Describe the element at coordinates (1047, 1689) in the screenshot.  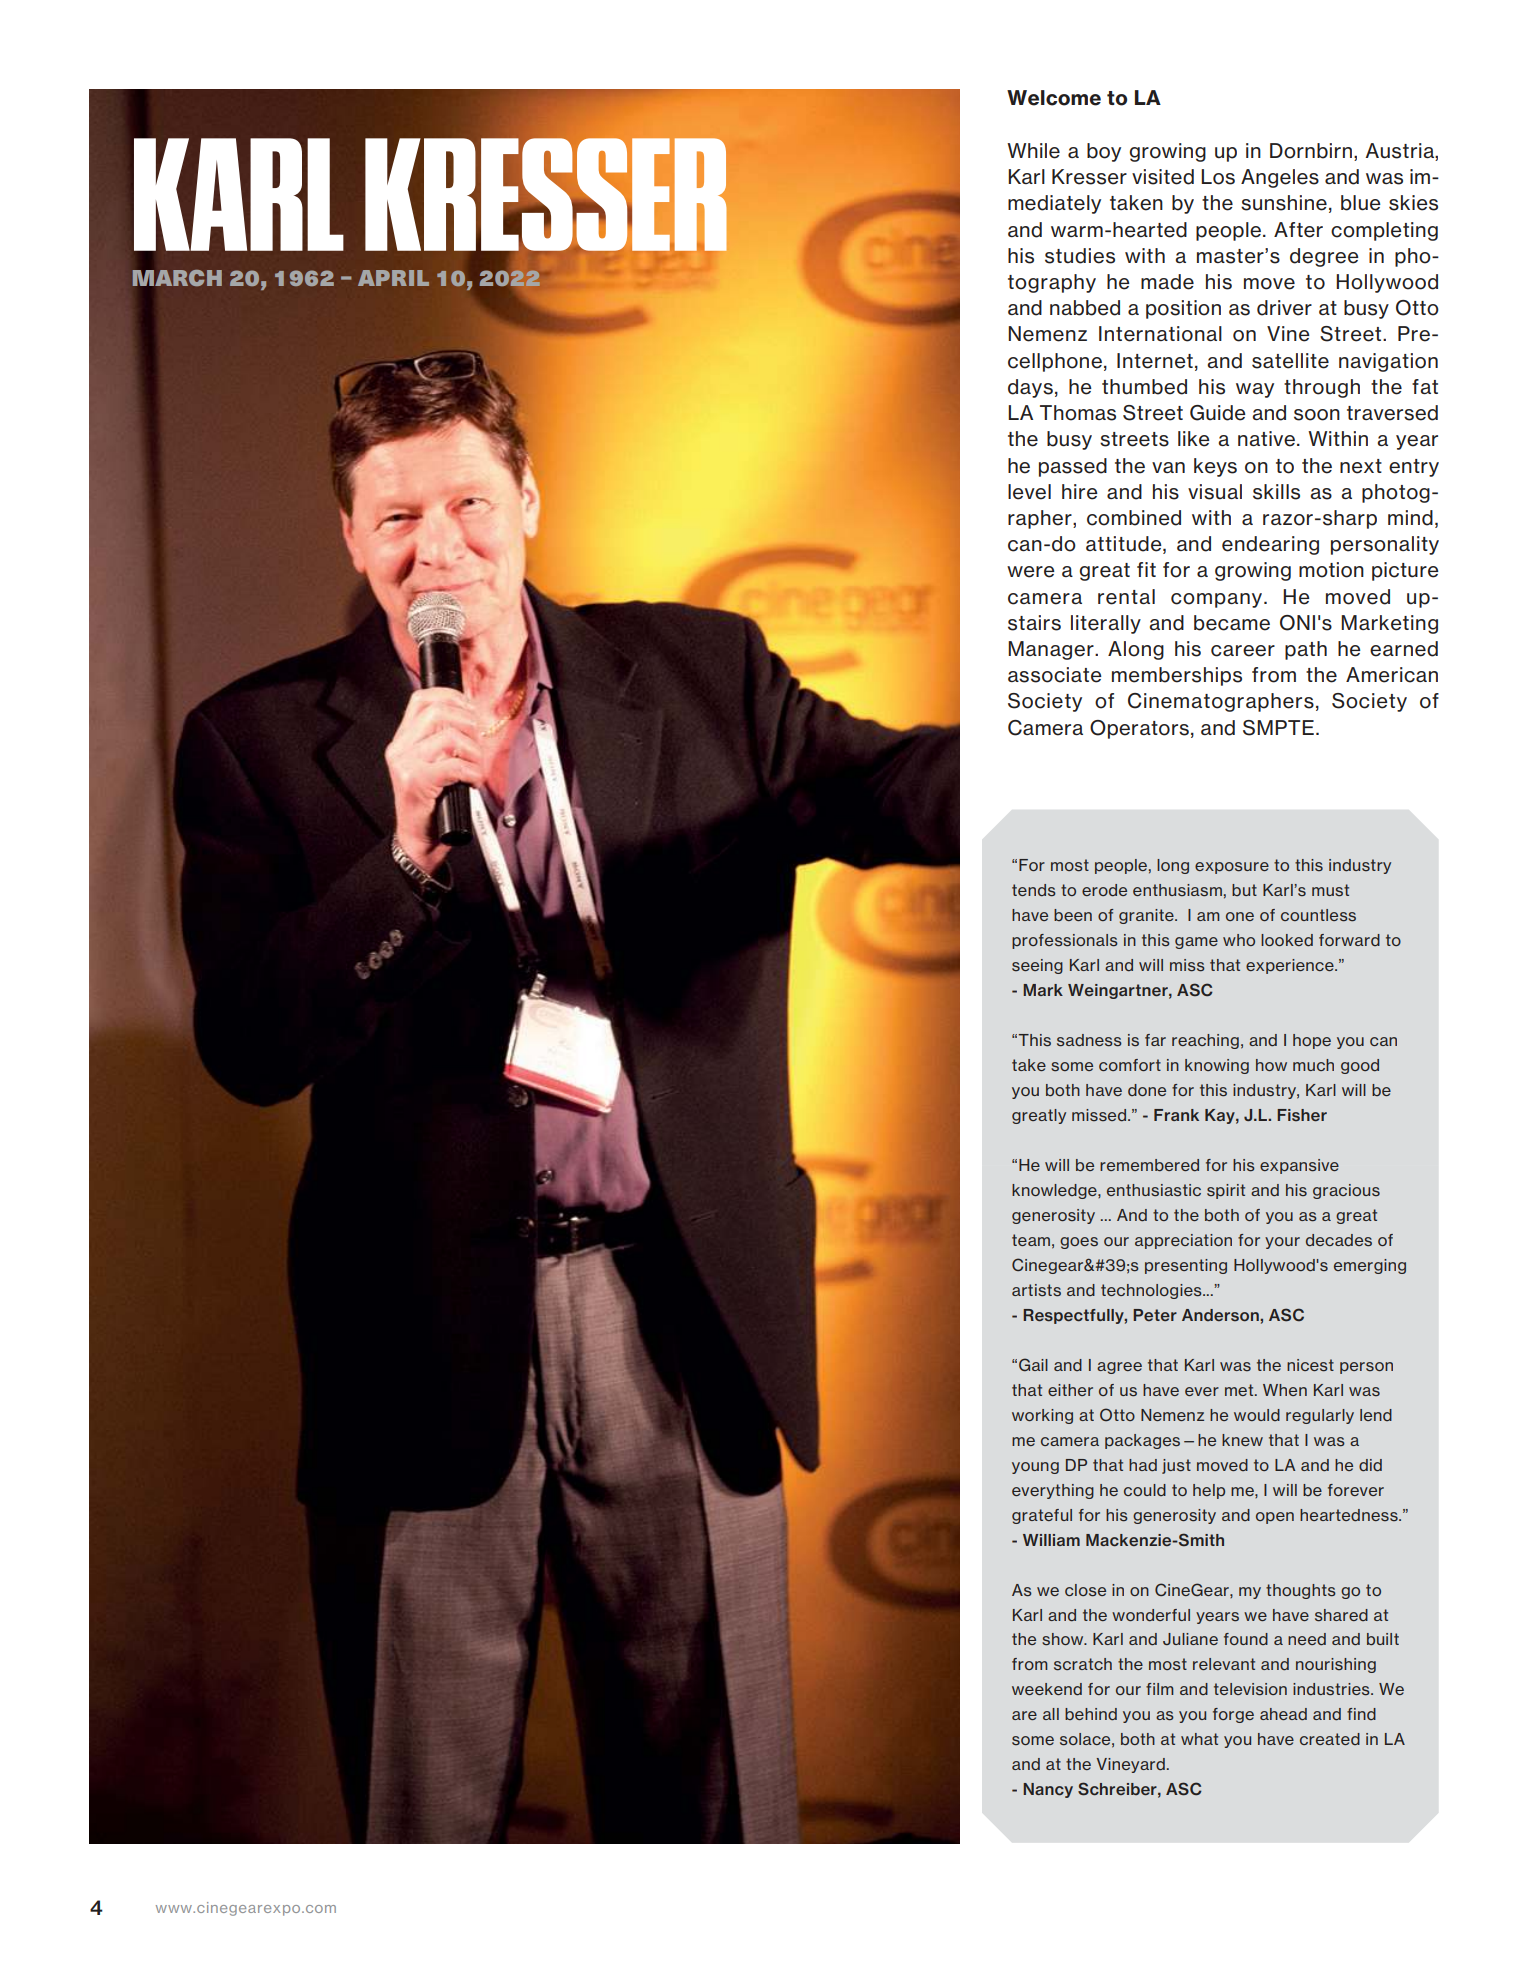
I see `weekend` at that location.
